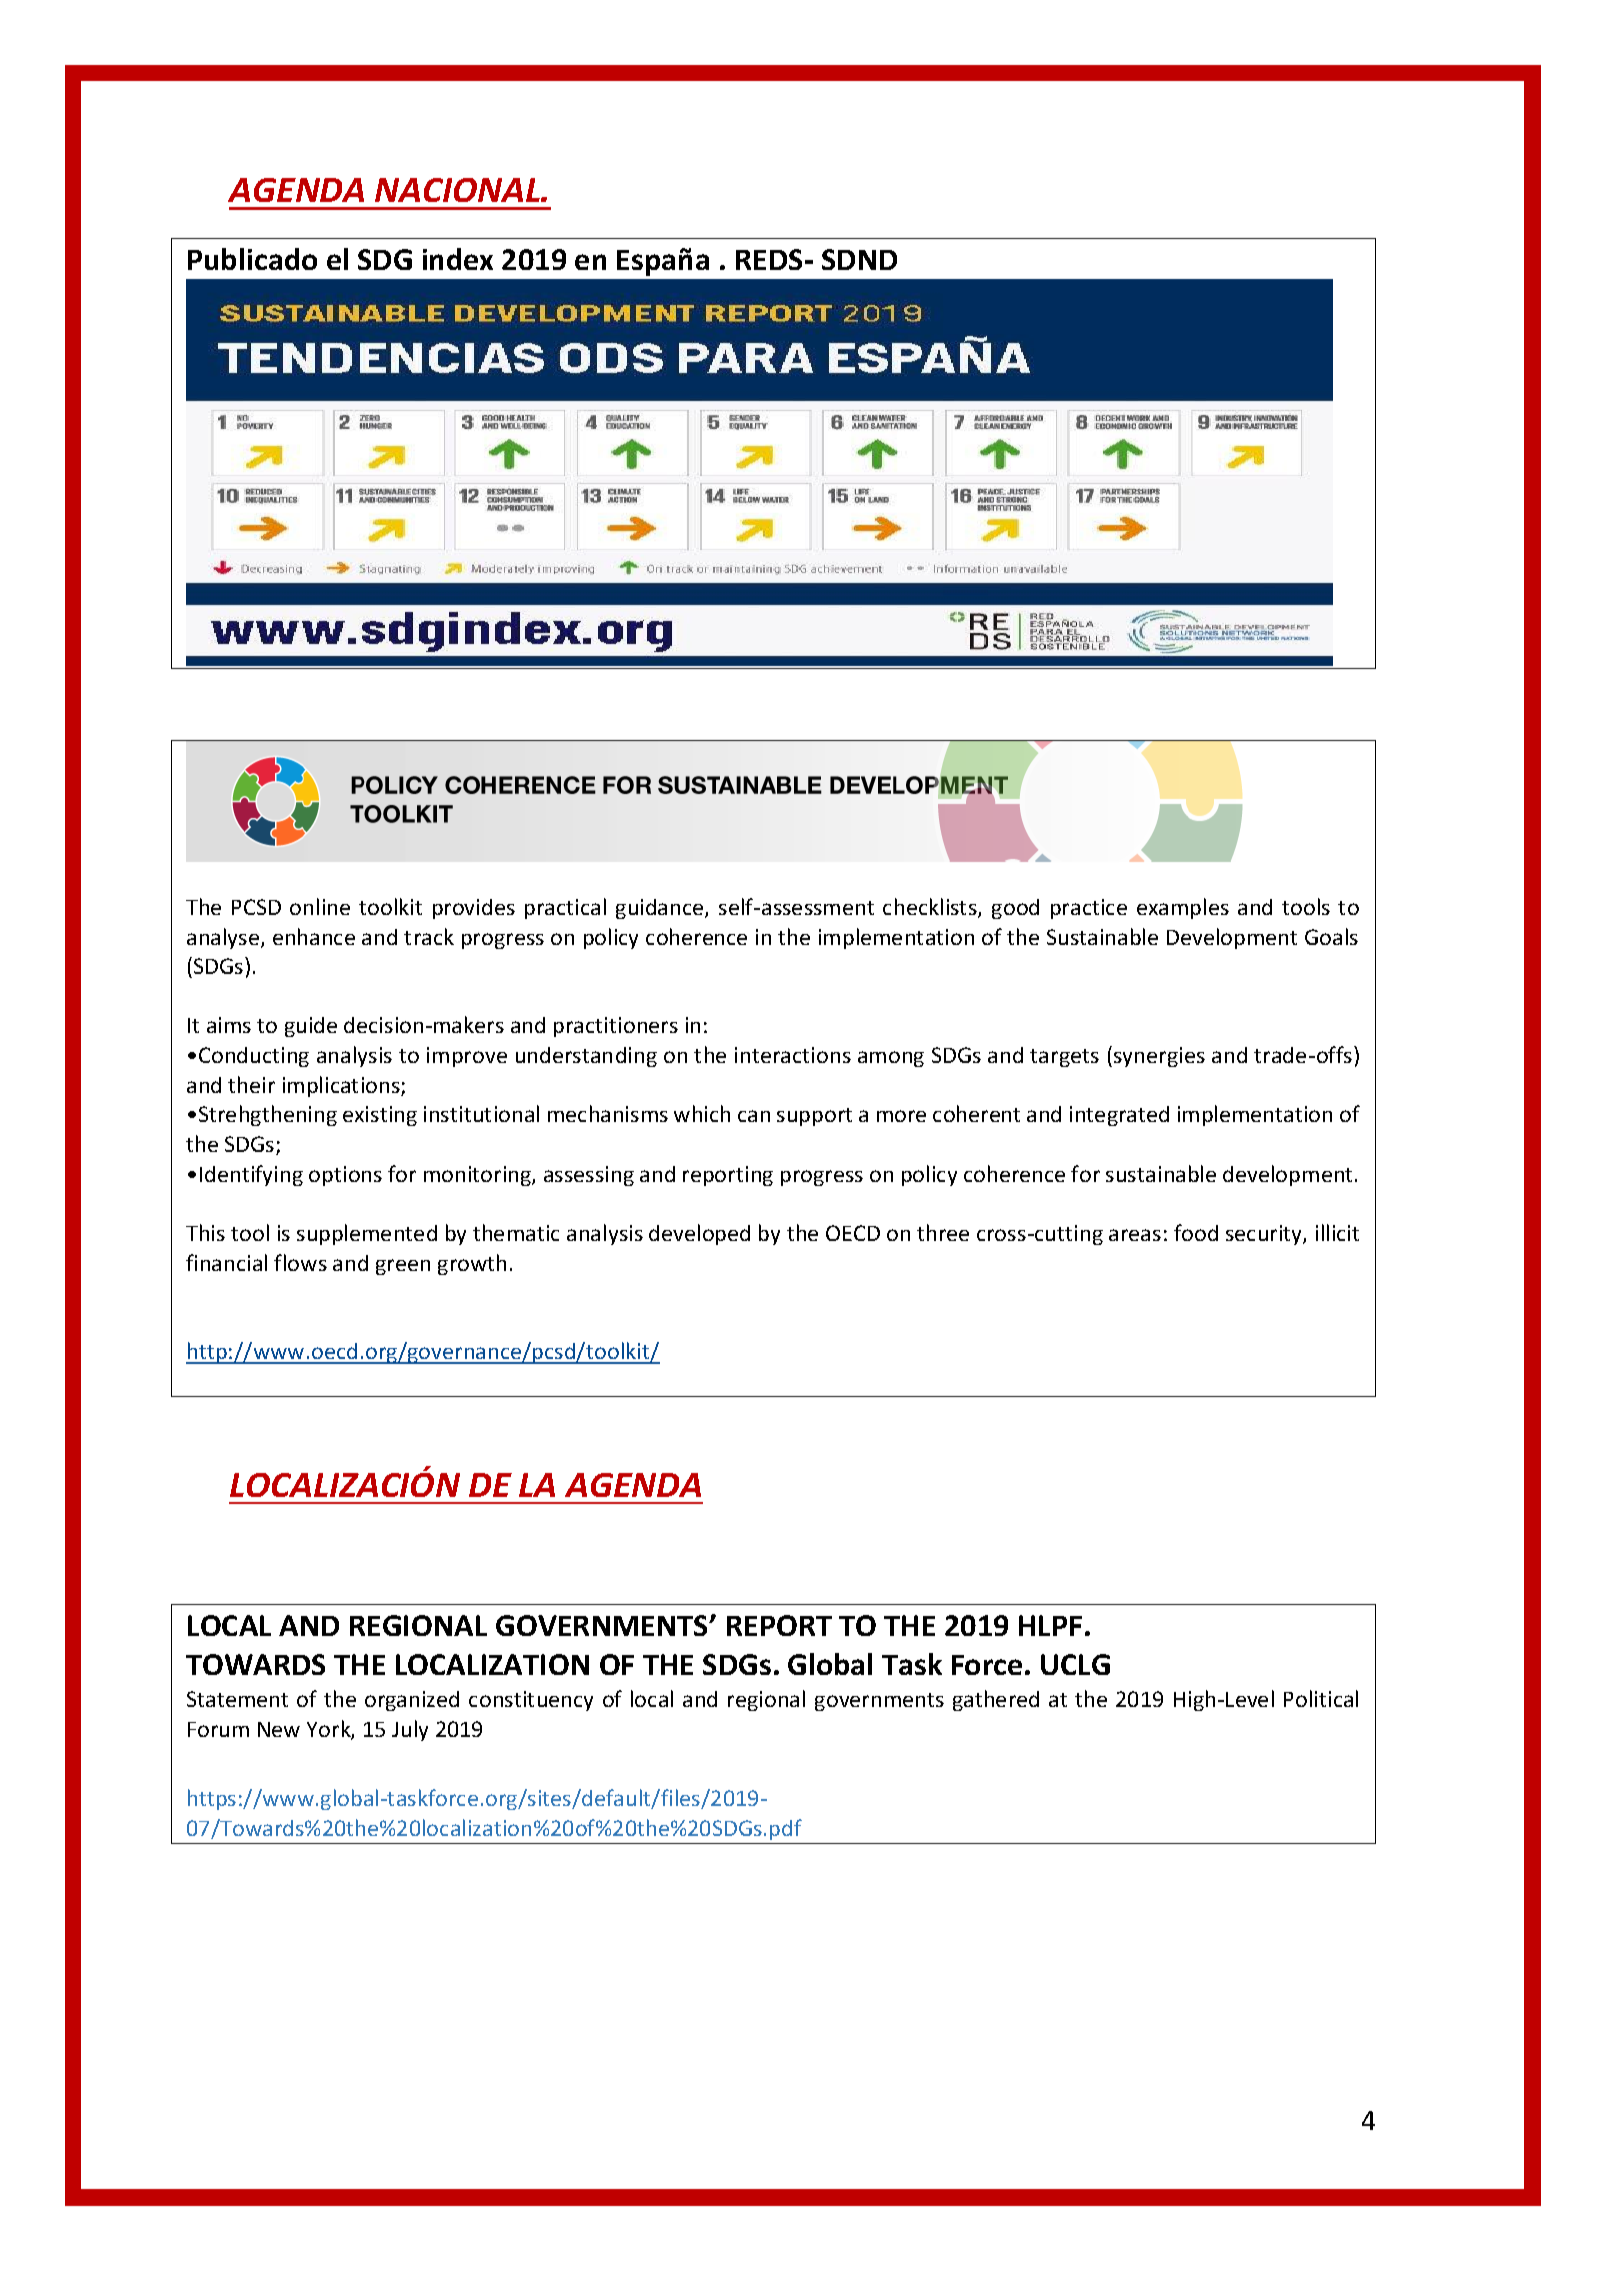 The height and width of the document is (2270, 1605). Describe the element at coordinates (345, 1176) in the document. I see `options` at that location.
